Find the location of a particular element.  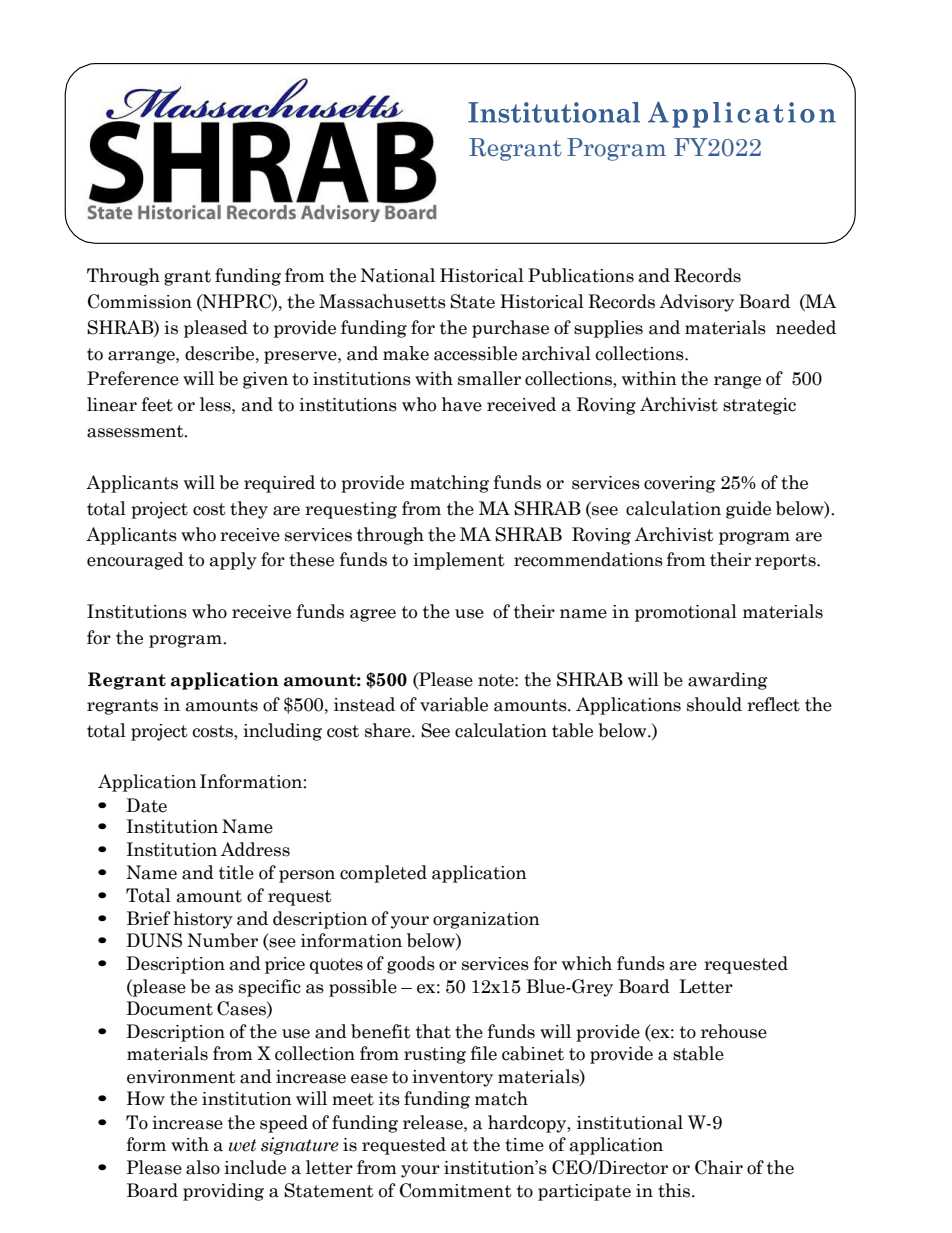

Commission is located at coordinates (140, 301).
